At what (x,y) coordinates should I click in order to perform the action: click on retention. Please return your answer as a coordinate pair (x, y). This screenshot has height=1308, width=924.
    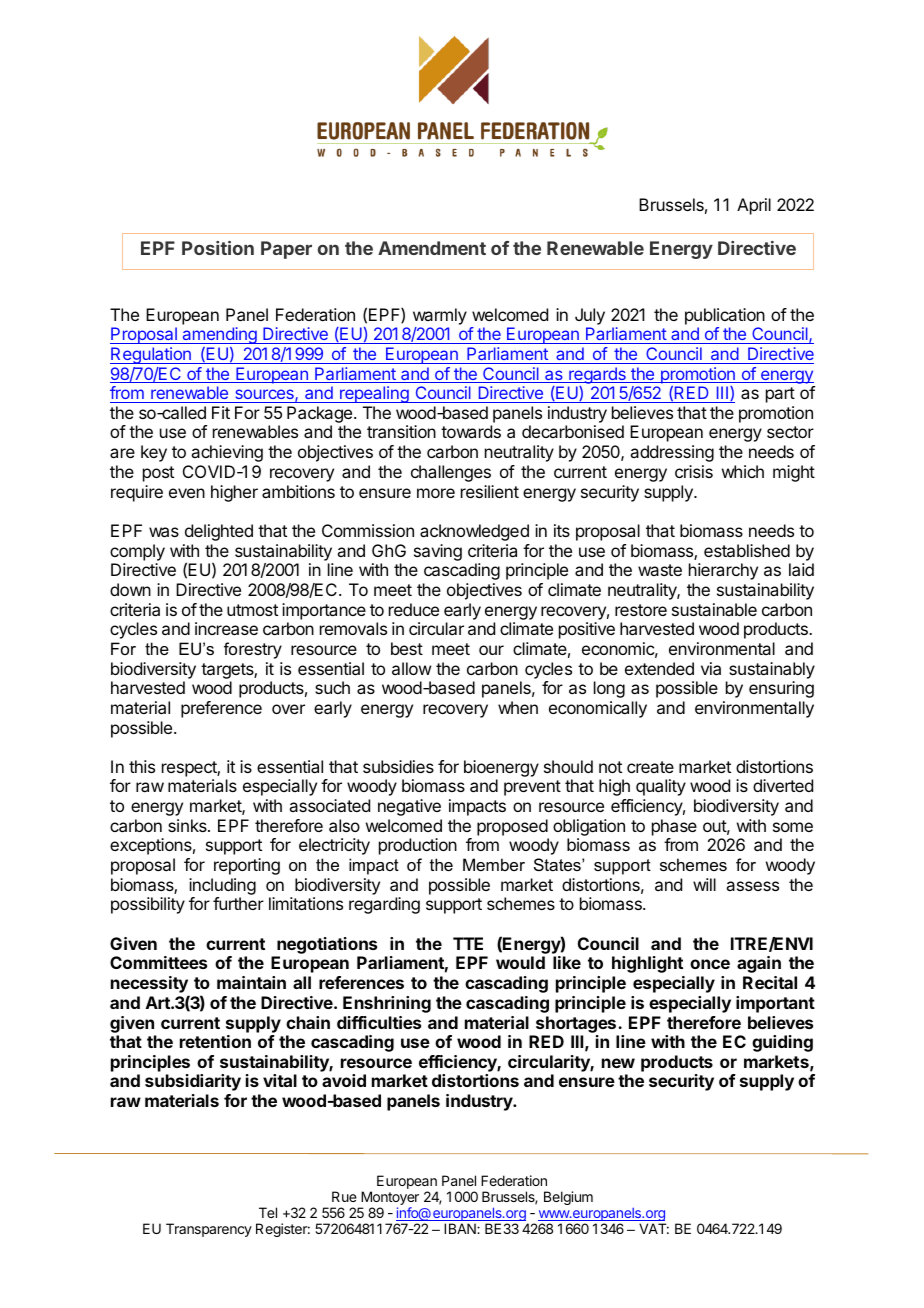
    Looking at the image, I should click on (215, 1041).
